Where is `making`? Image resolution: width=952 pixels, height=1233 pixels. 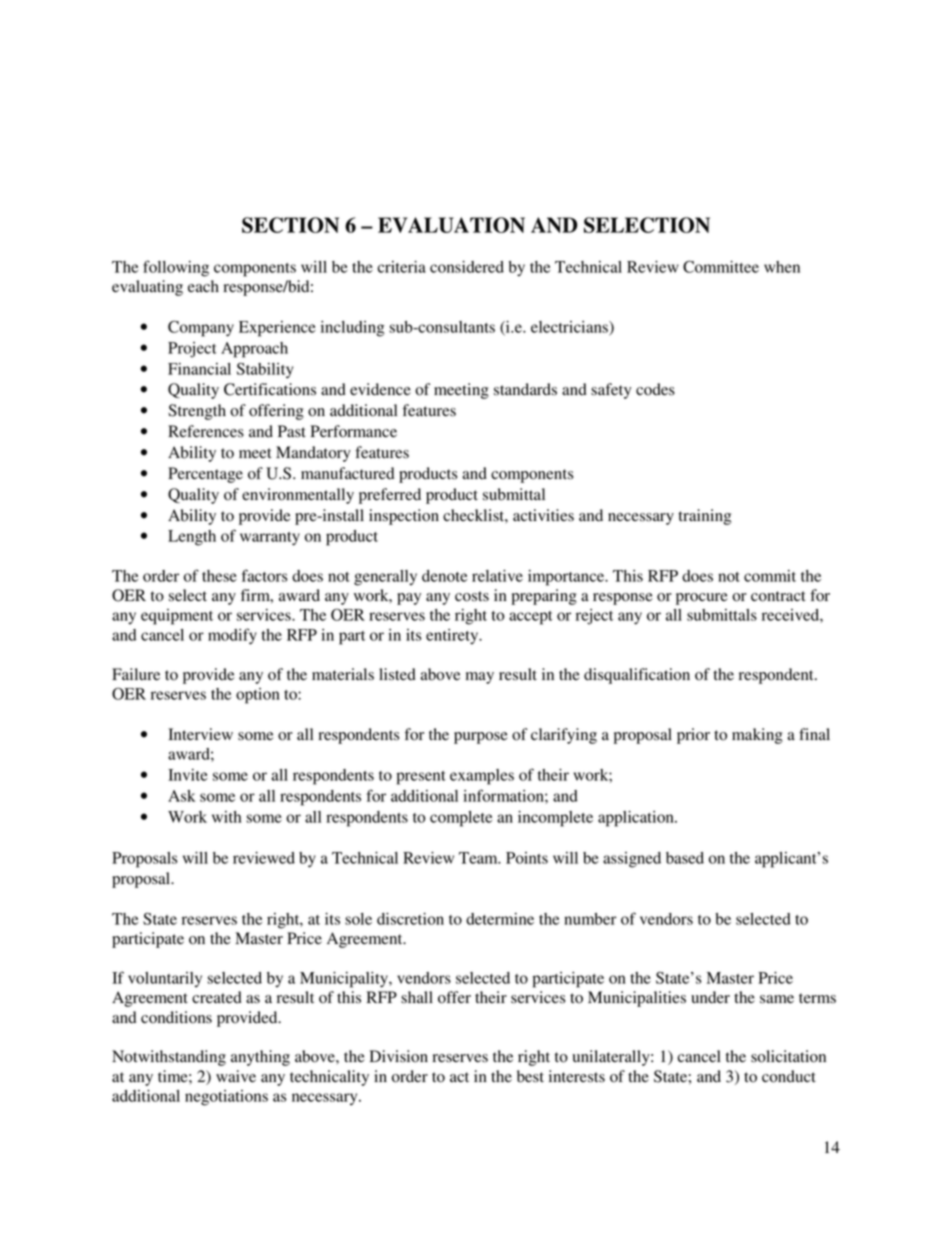
making is located at coordinates (757, 736).
